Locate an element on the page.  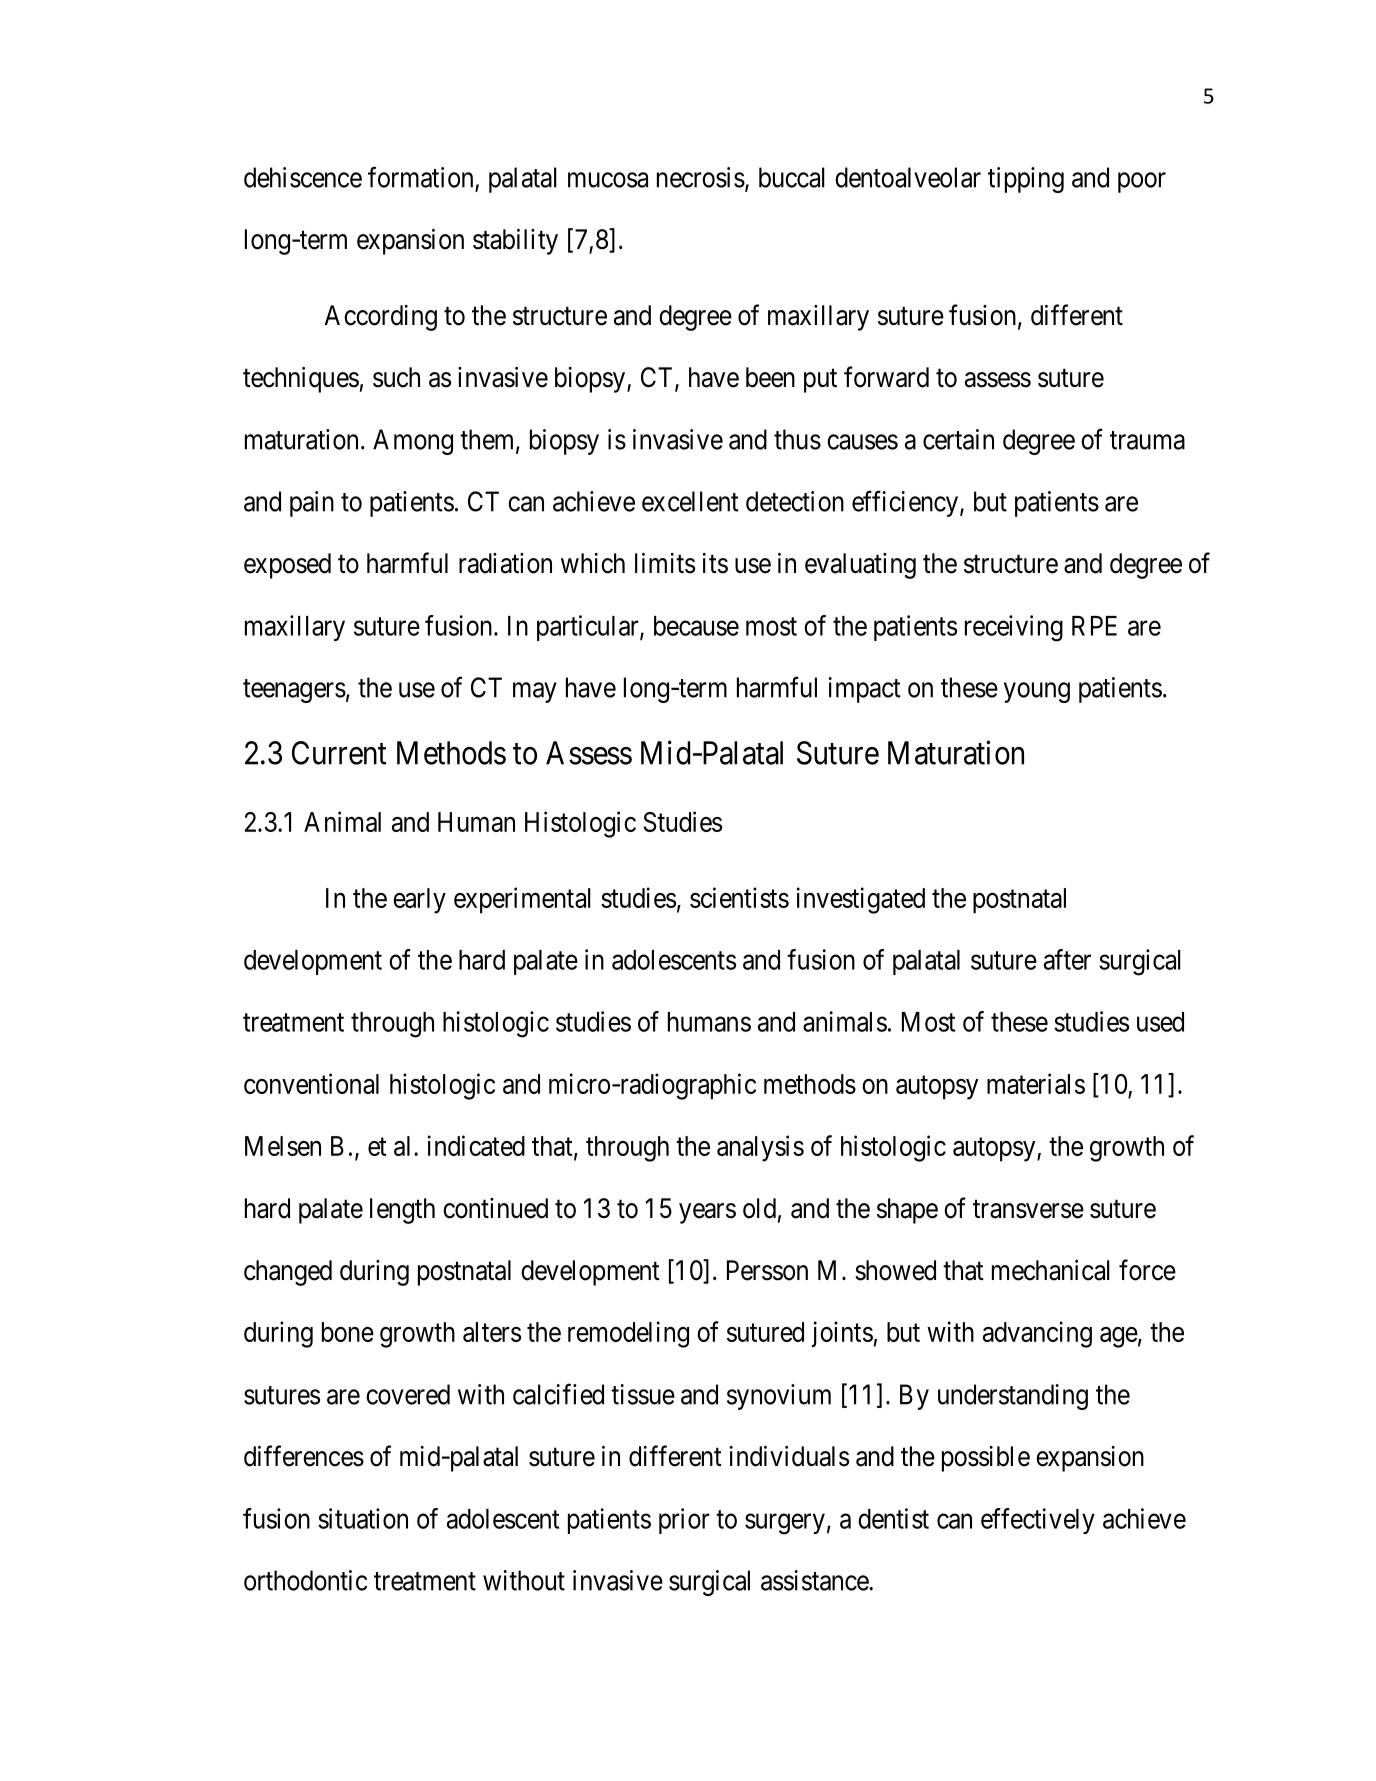
analysis is located at coordinates (760, 1148).
